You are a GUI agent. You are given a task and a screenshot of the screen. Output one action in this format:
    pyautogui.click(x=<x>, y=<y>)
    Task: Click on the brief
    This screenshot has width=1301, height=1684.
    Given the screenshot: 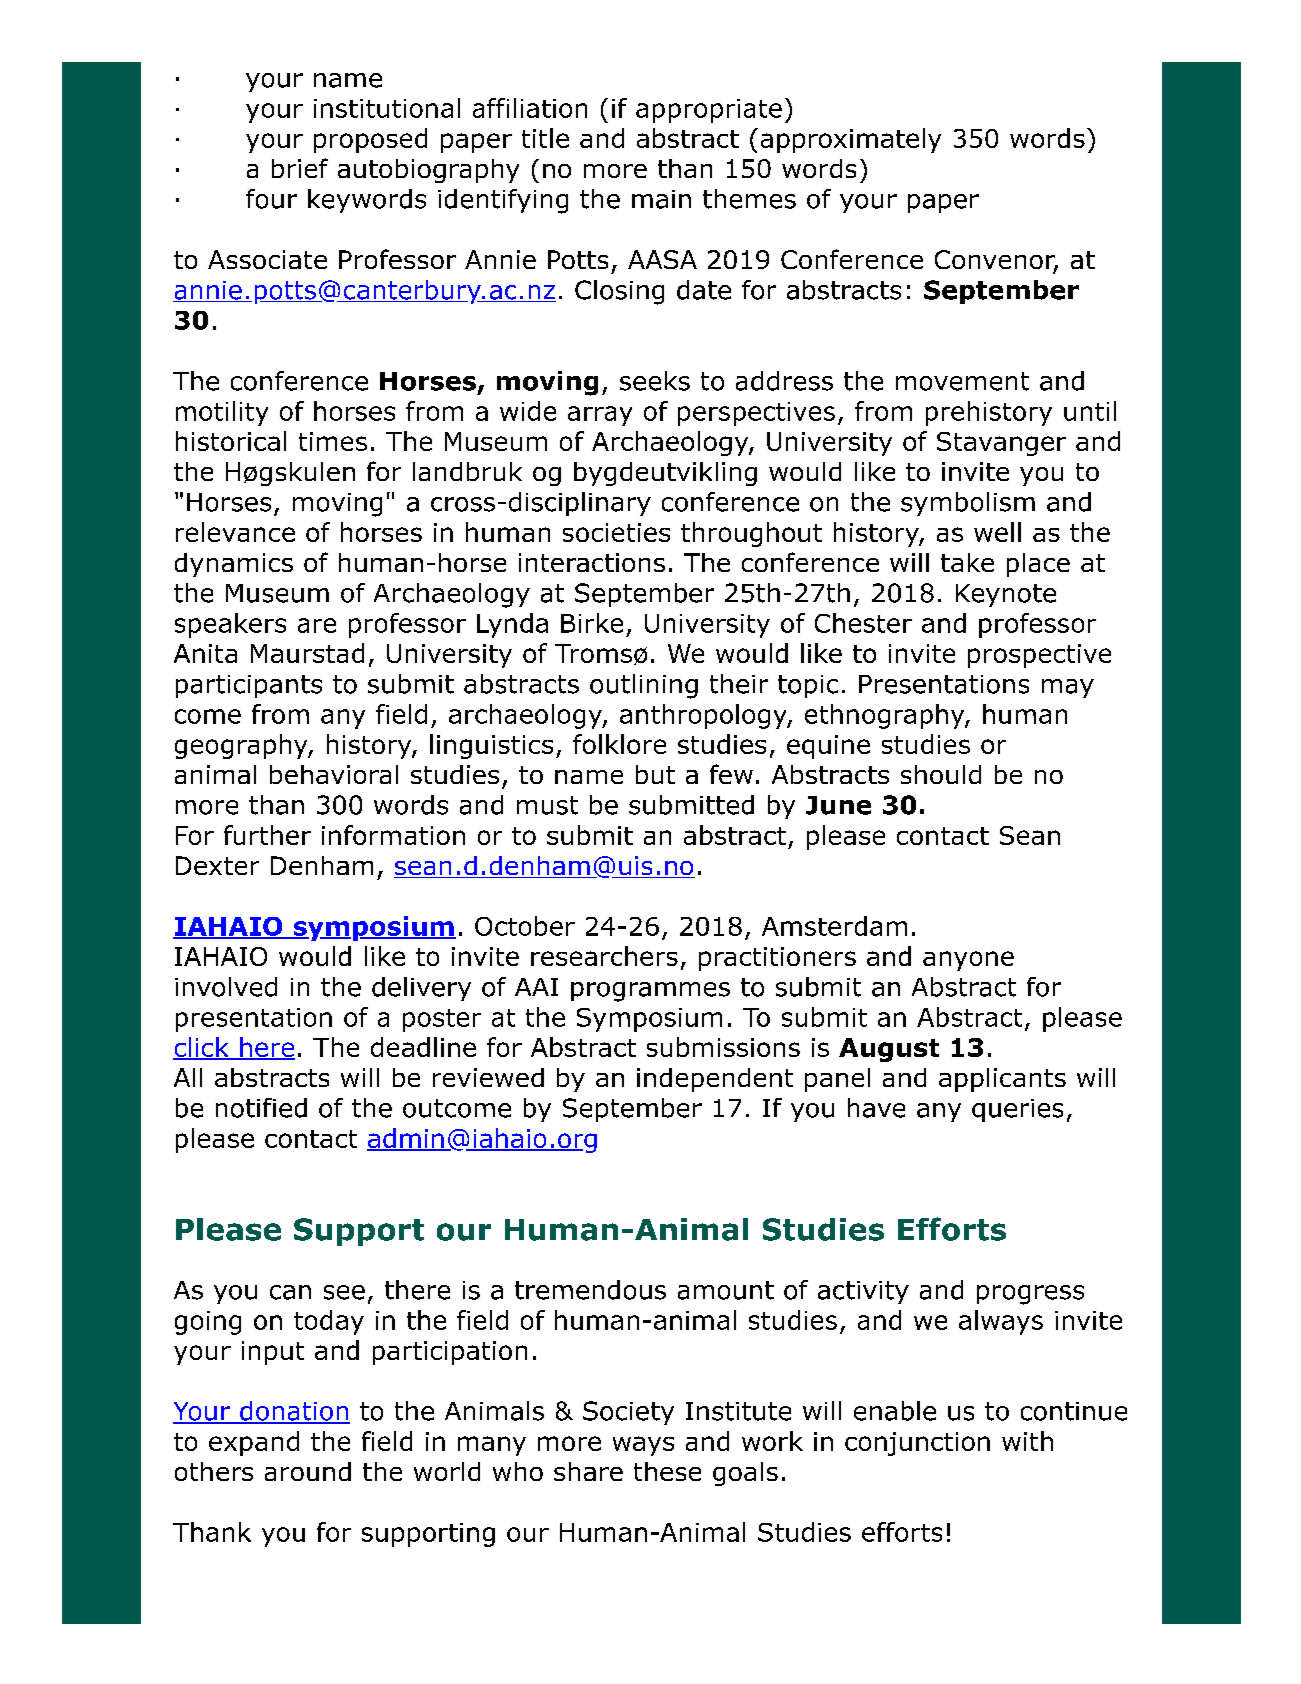 What is the action you would take?
    pyautogui.click(x=300, y=168)
